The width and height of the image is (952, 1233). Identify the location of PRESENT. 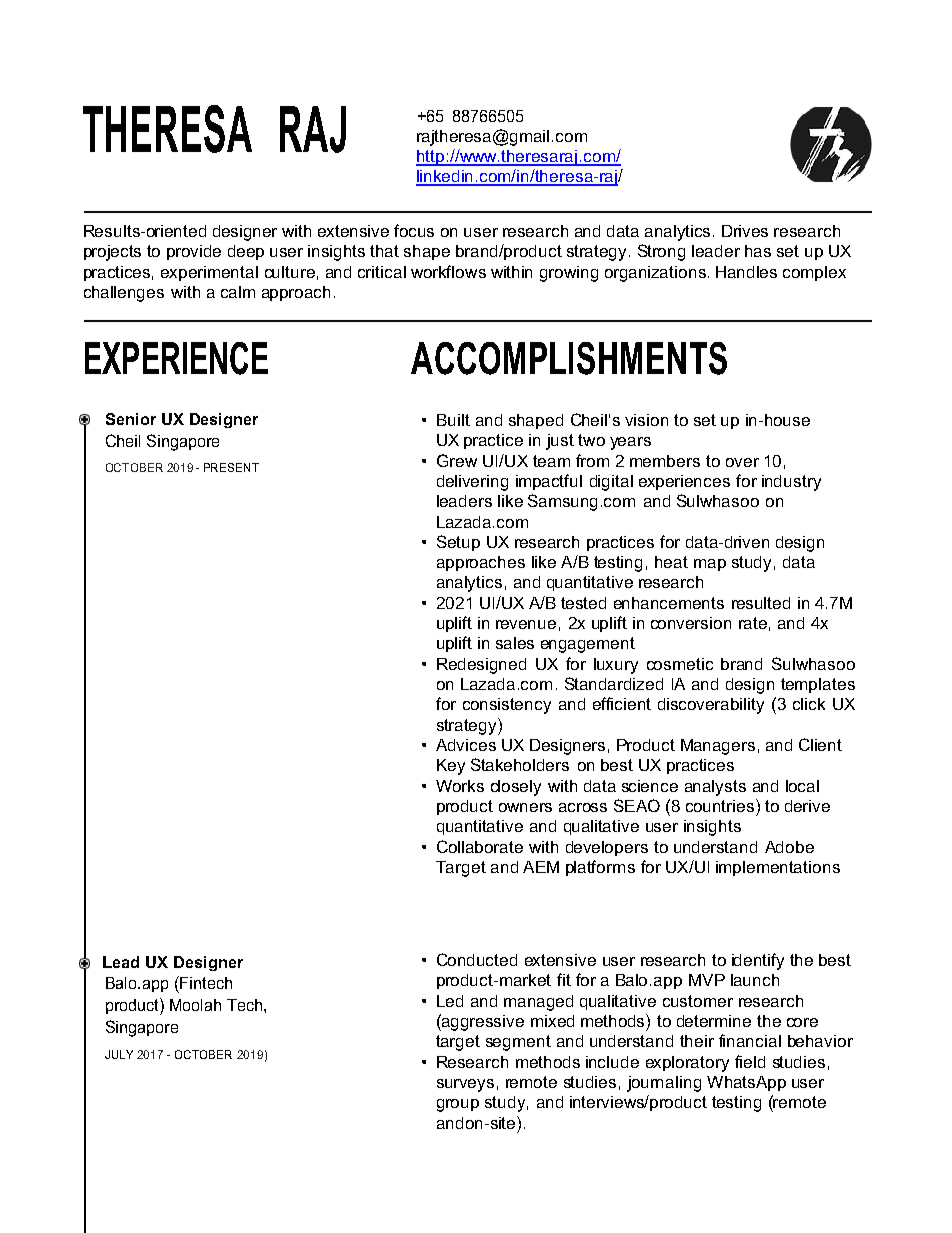
(231, 467).
